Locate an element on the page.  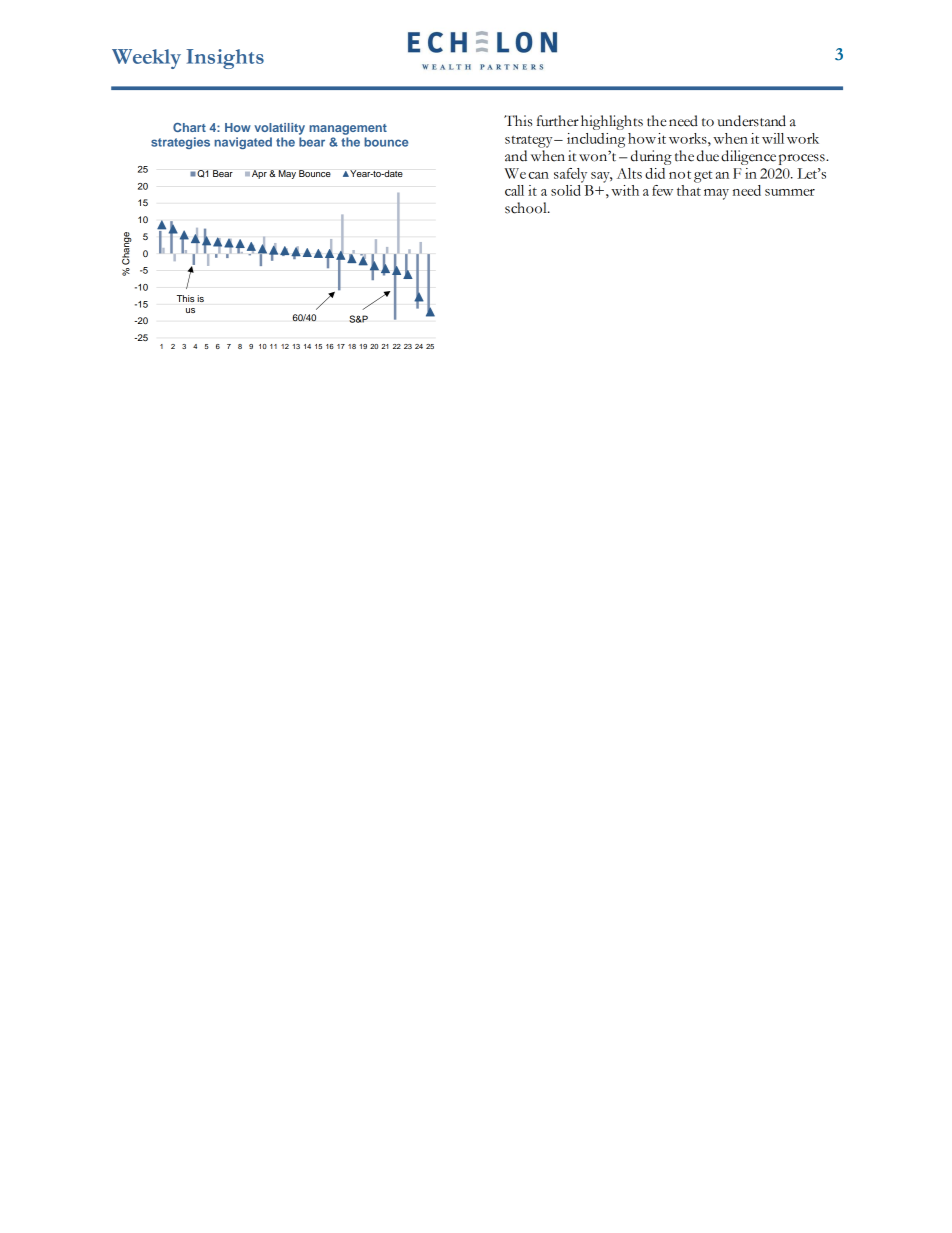
Weekly is located at coordinates (146, 59).
